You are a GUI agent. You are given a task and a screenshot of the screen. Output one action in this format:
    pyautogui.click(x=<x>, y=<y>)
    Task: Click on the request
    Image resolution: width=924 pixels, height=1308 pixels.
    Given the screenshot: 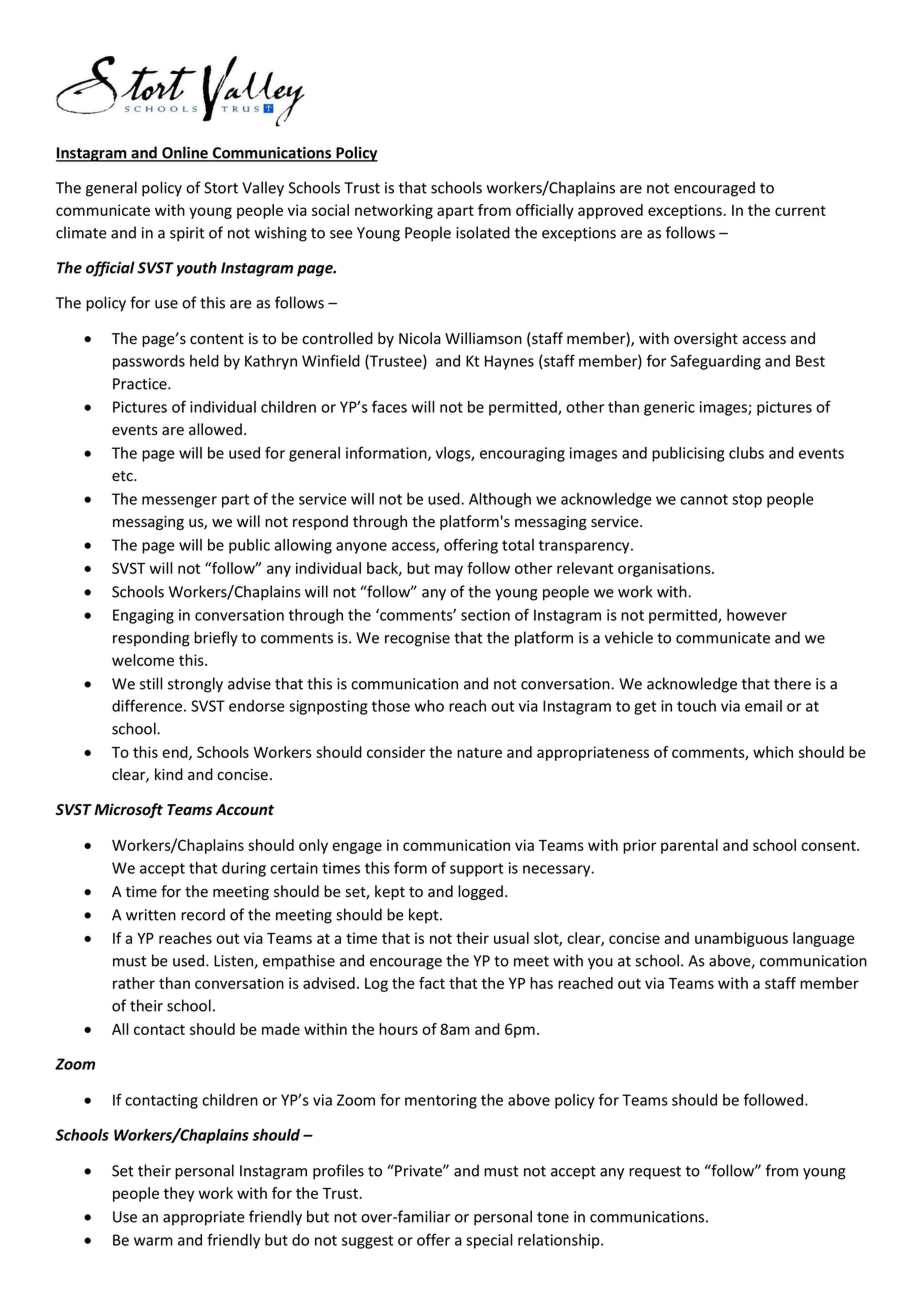 What is the action you would take?
    pyautogui.click(x=655, y=1173)
